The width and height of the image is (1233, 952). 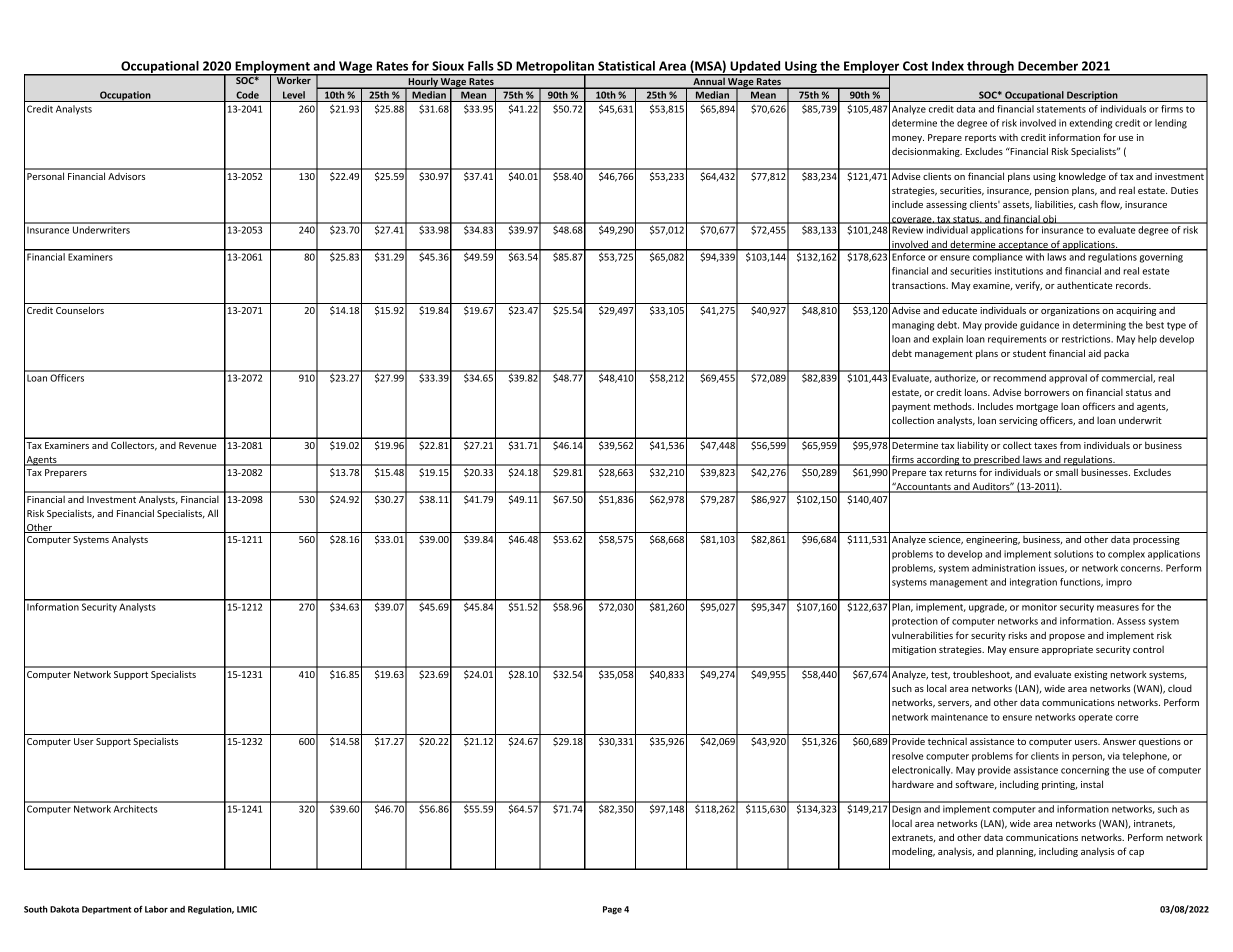 What do you see at coordinates (197, 445) in the image?
I see `Revenue` at bounding box center [197, 445].
